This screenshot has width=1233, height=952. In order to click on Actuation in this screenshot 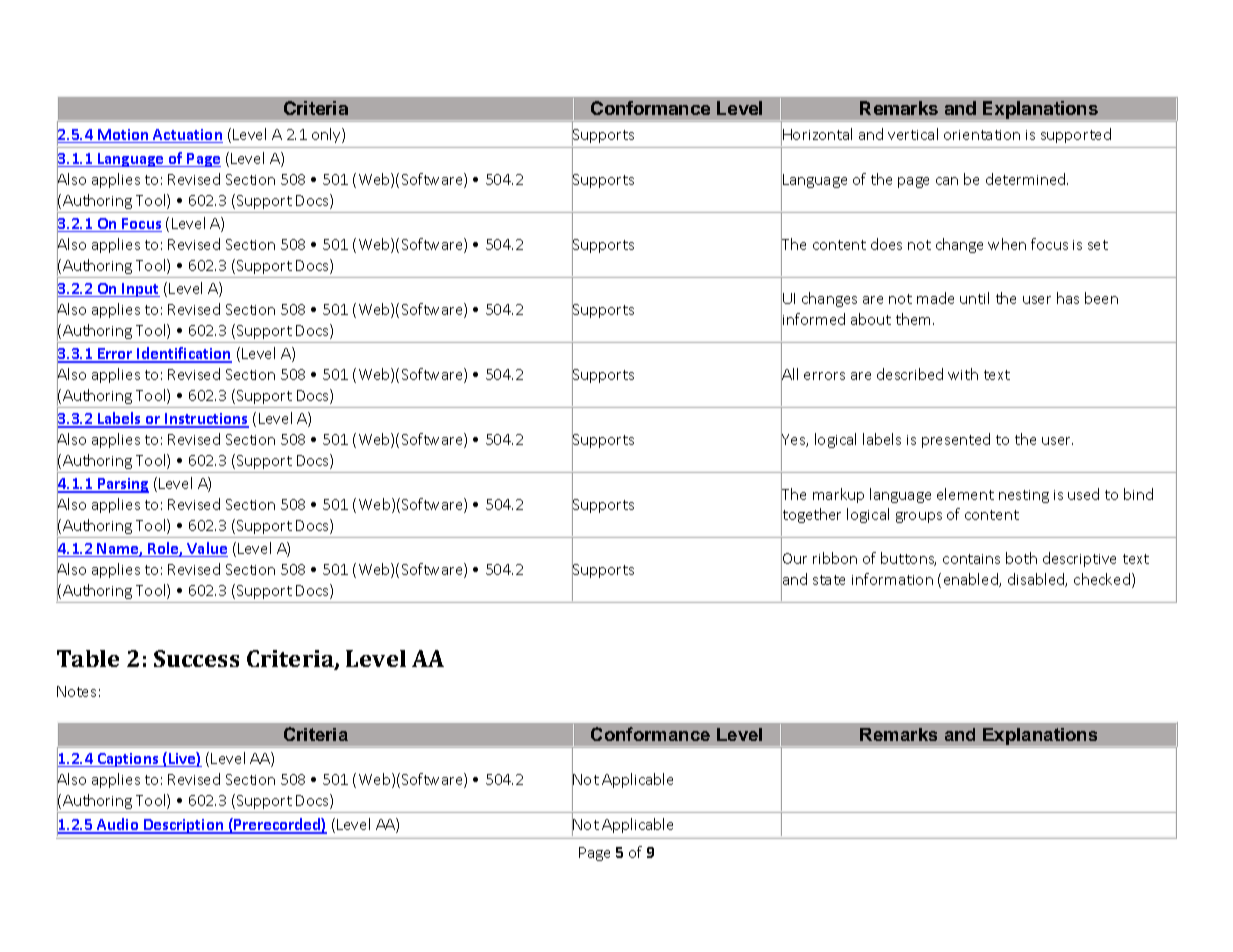, I will do `click(187, 136)`.
